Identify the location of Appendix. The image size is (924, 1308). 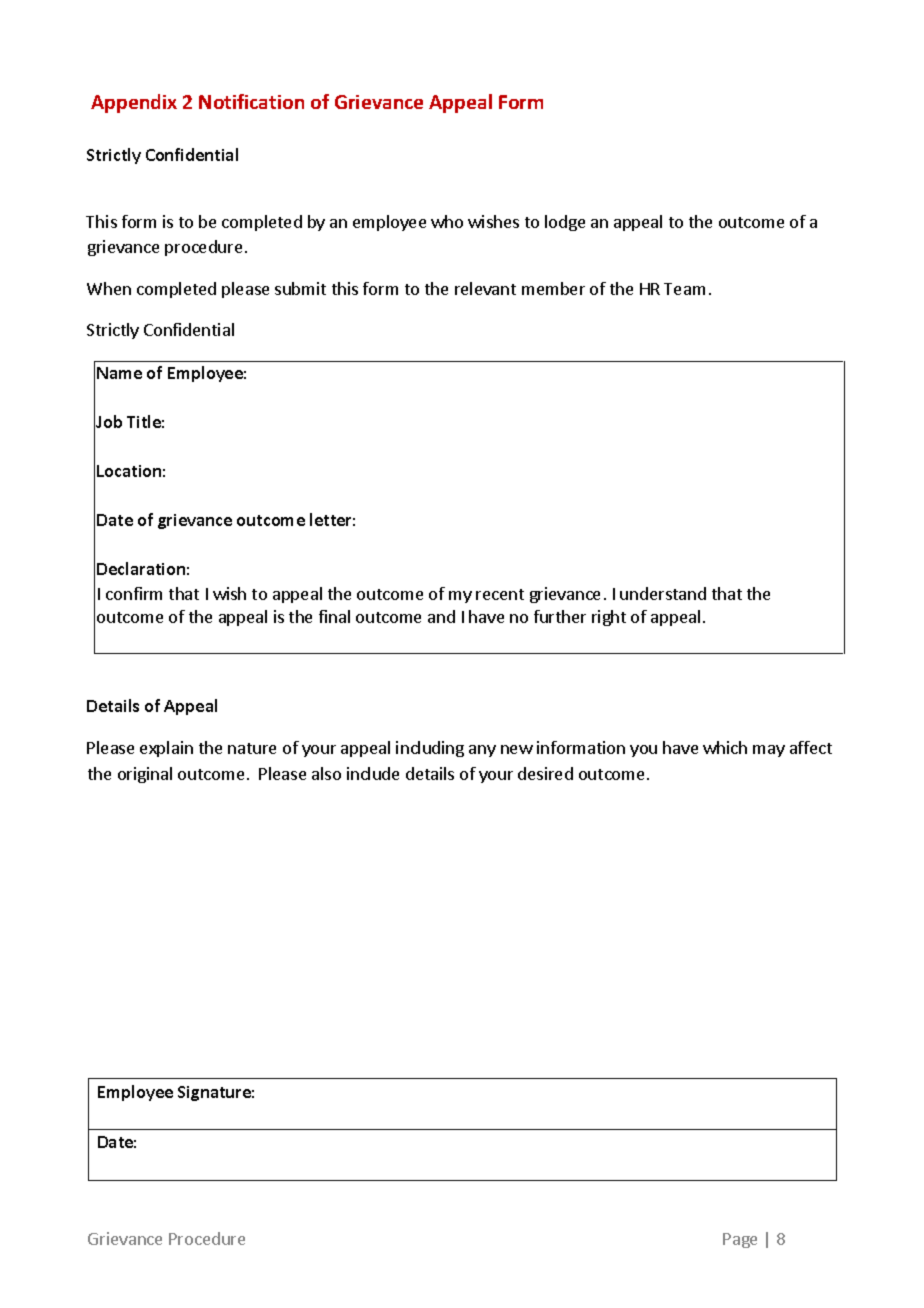
(134, 103).
